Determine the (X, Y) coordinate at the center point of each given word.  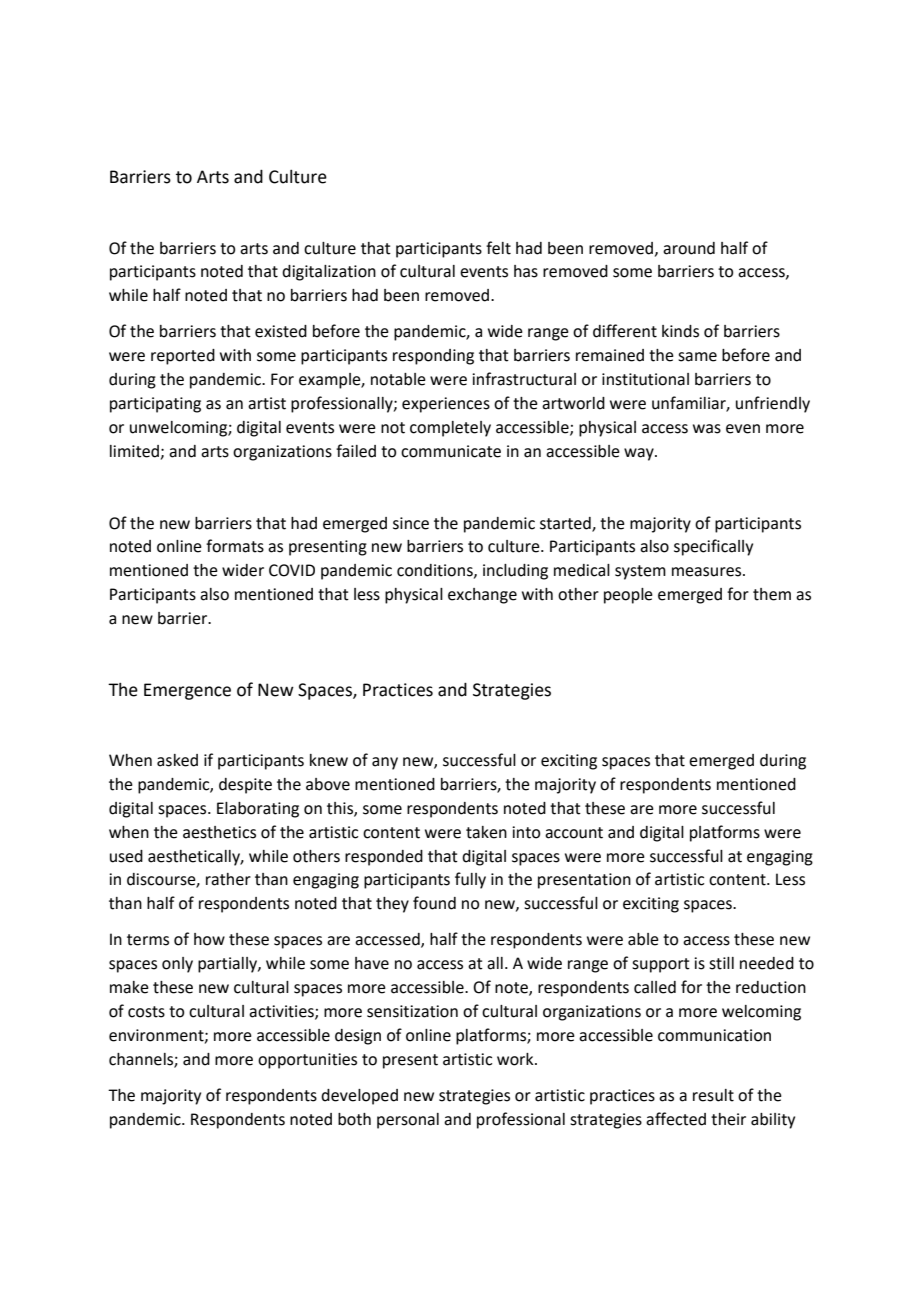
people (628, 596)
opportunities (307, 1061)
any (385, 763)
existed (281, 331)
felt (498, 248)
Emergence (187, 691)
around (689, 248)
